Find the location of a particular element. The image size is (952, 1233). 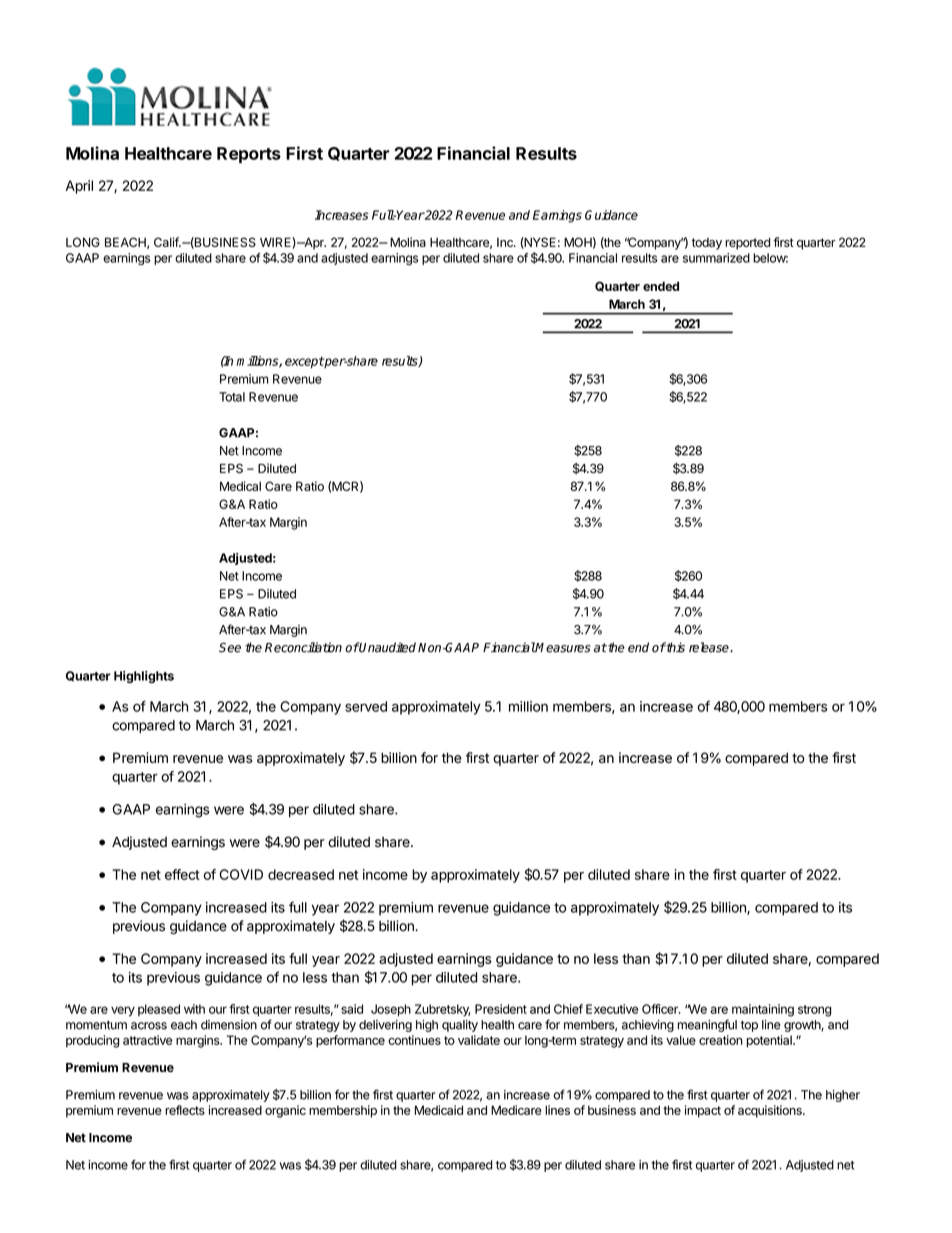

reflects is located at coordinates (185, 1110).
